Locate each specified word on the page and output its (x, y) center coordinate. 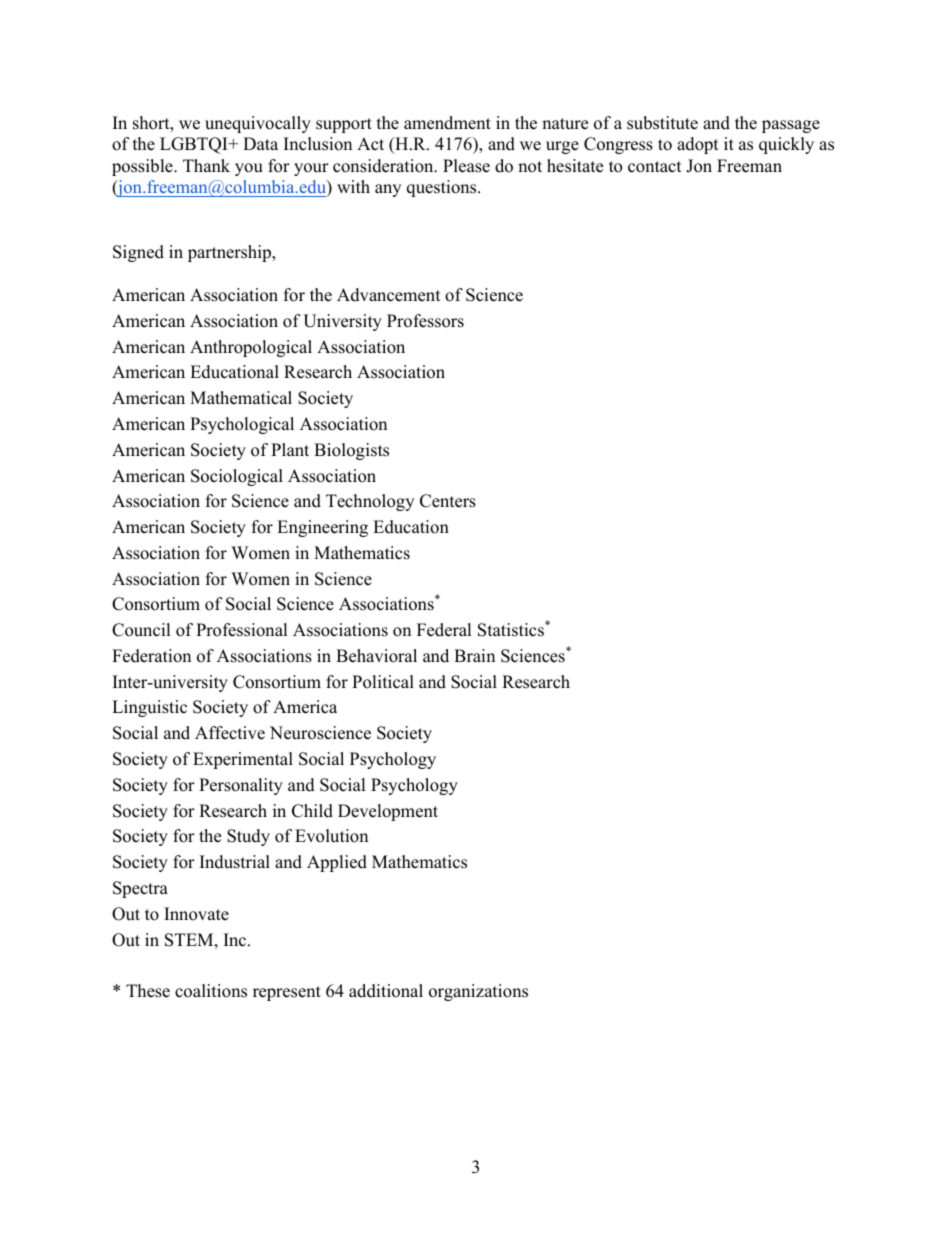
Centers (448, 501)
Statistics (512, 629)
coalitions (211, 991)
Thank (206, 165)
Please (466, 166)
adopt (698, 145)
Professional (242, 630)
